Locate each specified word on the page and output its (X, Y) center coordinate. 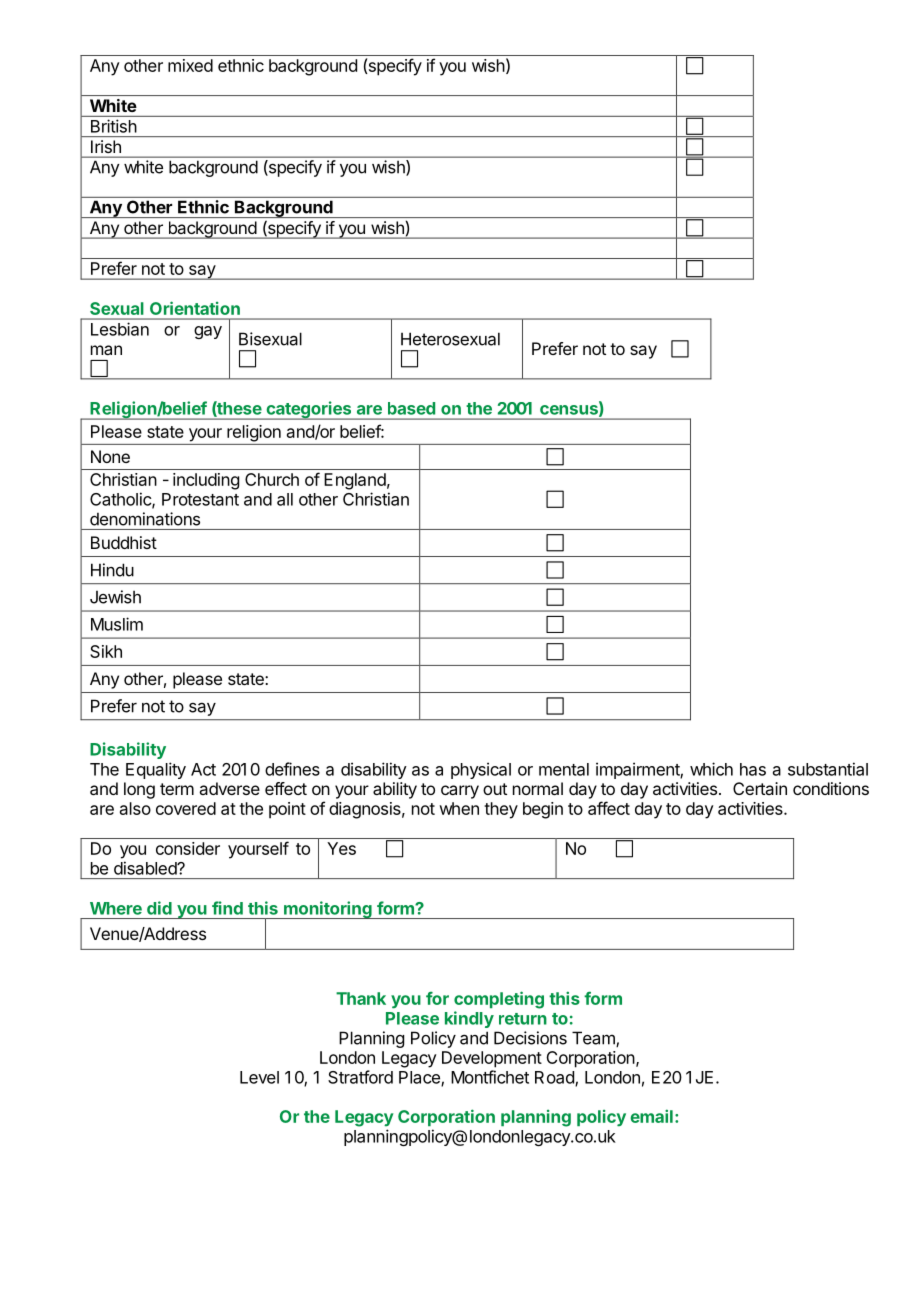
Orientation (195, 308)
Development (492, 1059)
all (285, 499)
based (411, 408)
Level (259, 1077)
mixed (190, 65)
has (753, 769)
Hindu (112, 570)
